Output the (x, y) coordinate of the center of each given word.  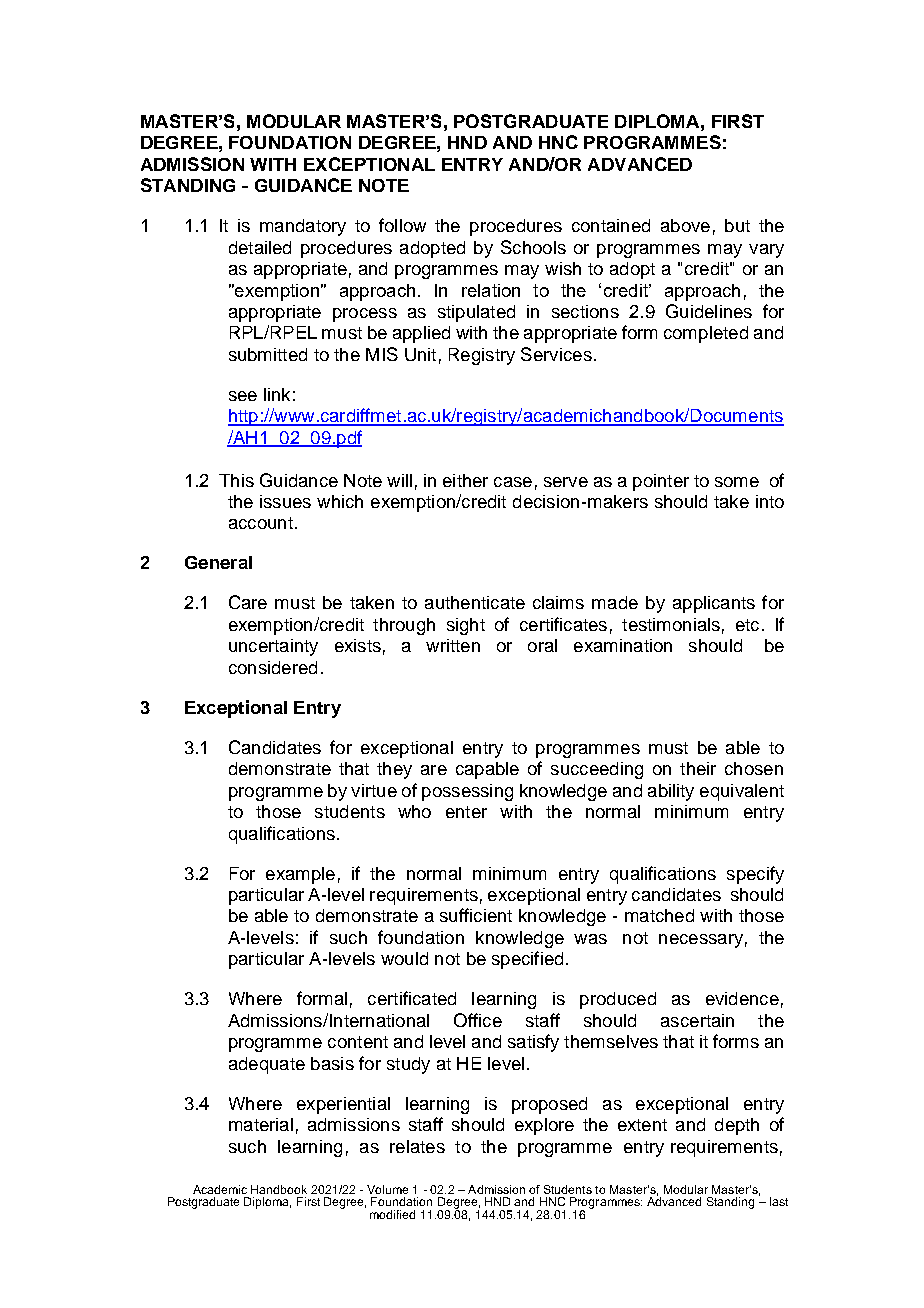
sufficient (476, 915)
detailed (260, 247)
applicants (714, 604)
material (261, 1124)
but (737, 225)
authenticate (475, 602)
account (261, 523)
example (300, 875)
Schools (533, 247)
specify (755, 875)
